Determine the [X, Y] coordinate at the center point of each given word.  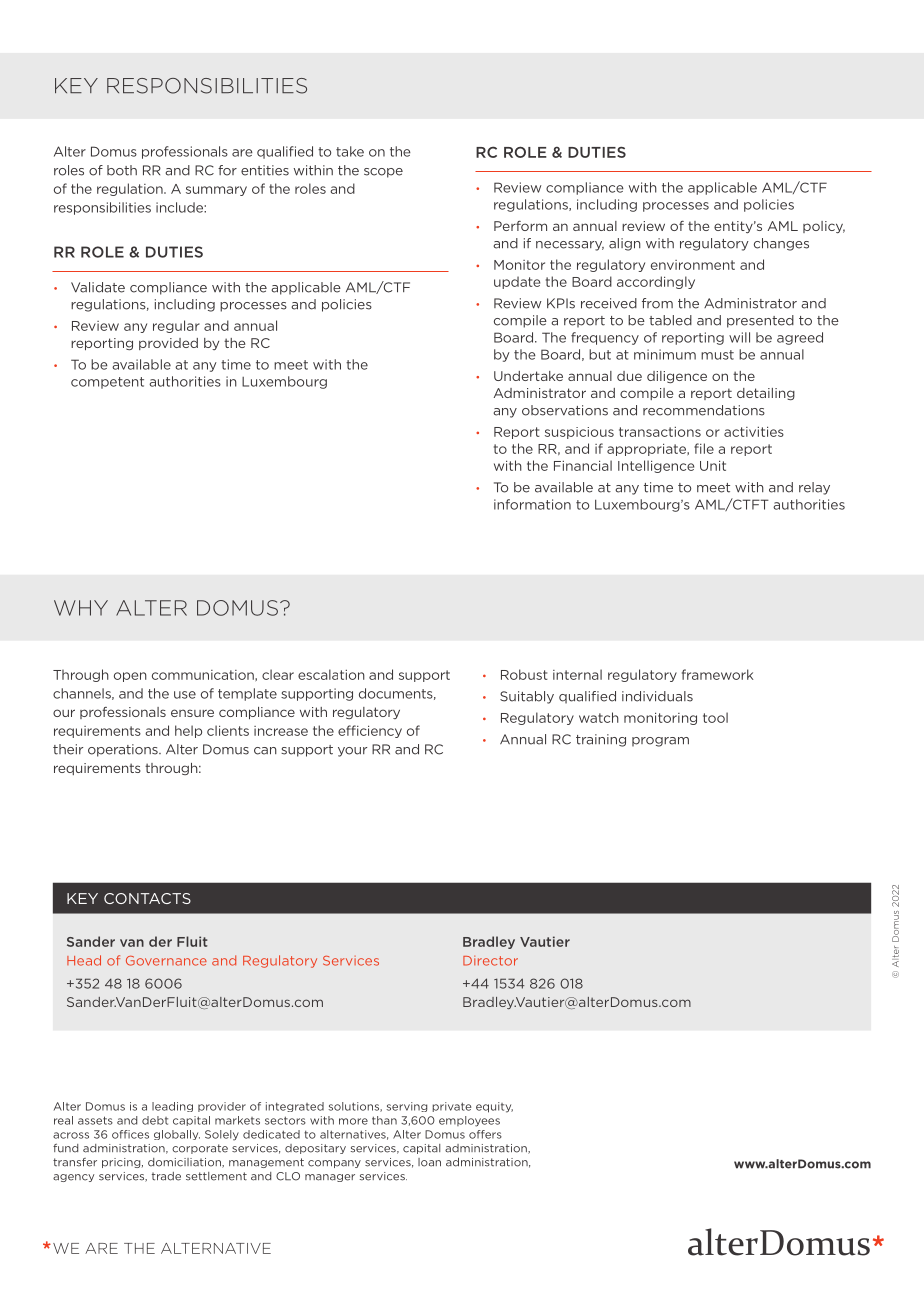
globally [177, 1135]
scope [383, 173]
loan [429, 1162]
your [352, 752]
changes [781, 244]
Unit [713, 465]
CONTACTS [147, 898]
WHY [81, 608]
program [660, 742]
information [532, 504]
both [122, 170]
